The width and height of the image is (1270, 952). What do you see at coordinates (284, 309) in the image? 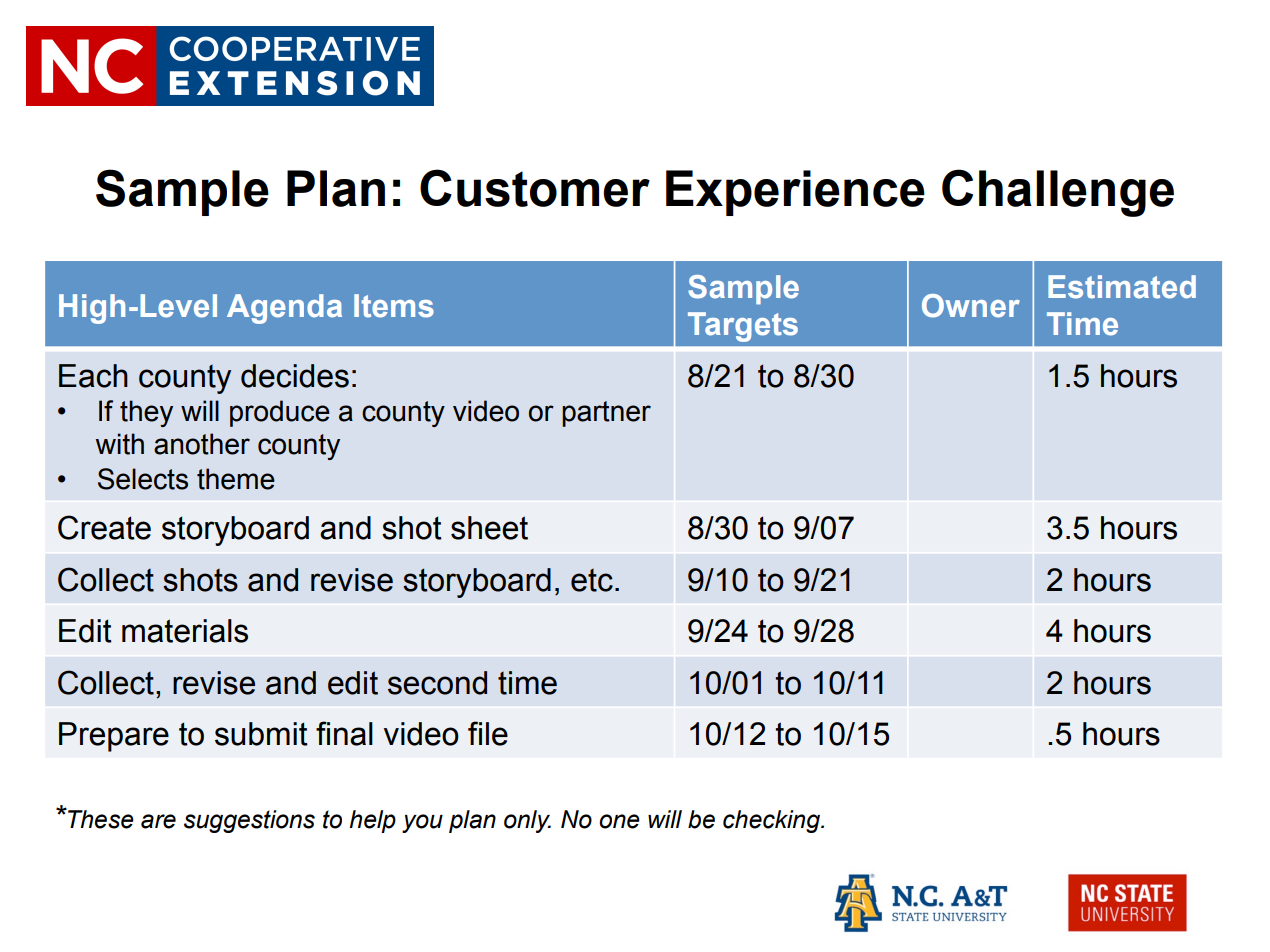
I see `Agenda` at bounding box center [284, 309].
